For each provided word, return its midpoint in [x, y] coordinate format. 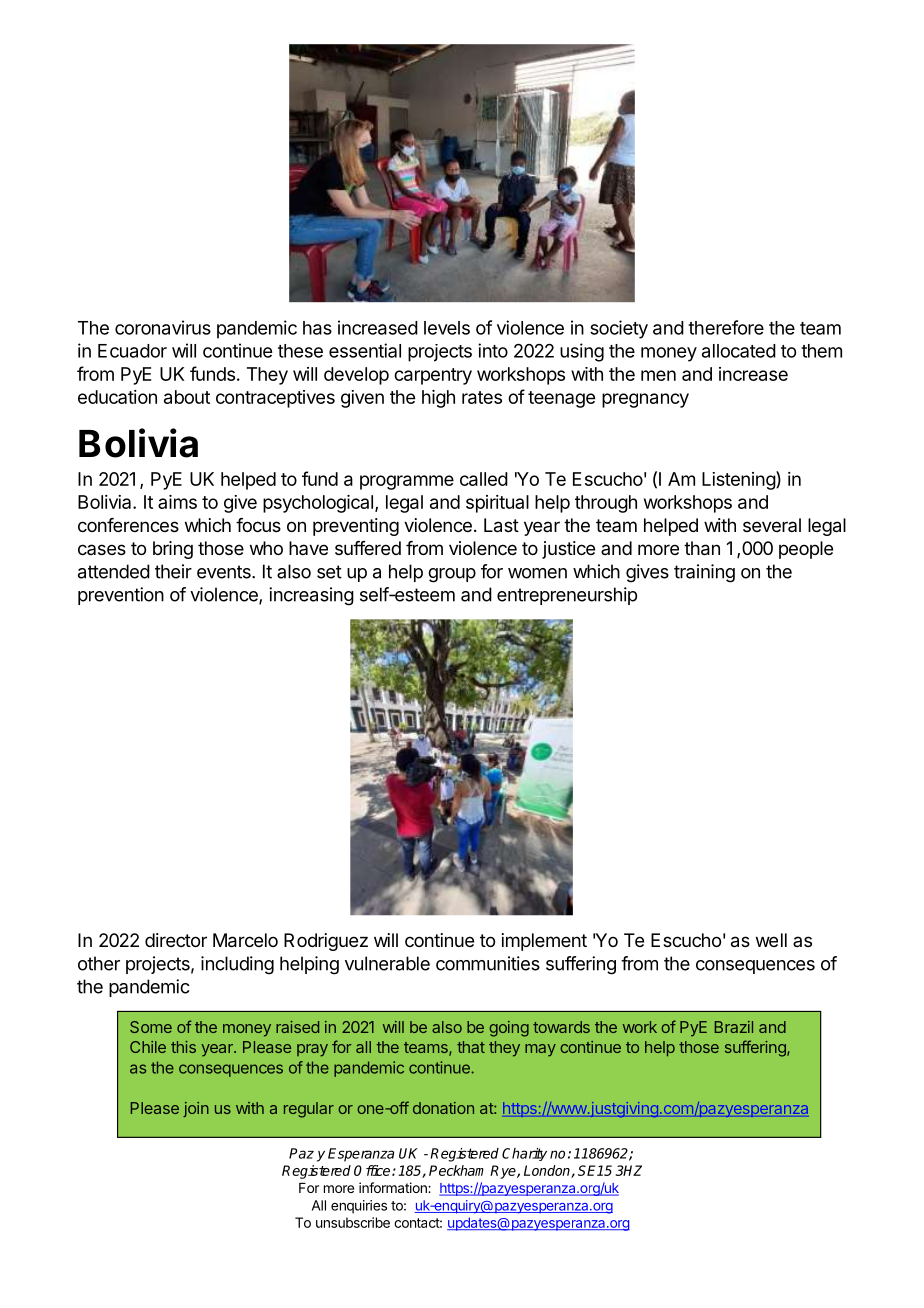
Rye [504, 1172]
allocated [739, 351]
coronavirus [163, 327]
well [771, 940]
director [176, 940]
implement [544, 942]
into [493, 350]
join [196, 1109]
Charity [524, 1154]
